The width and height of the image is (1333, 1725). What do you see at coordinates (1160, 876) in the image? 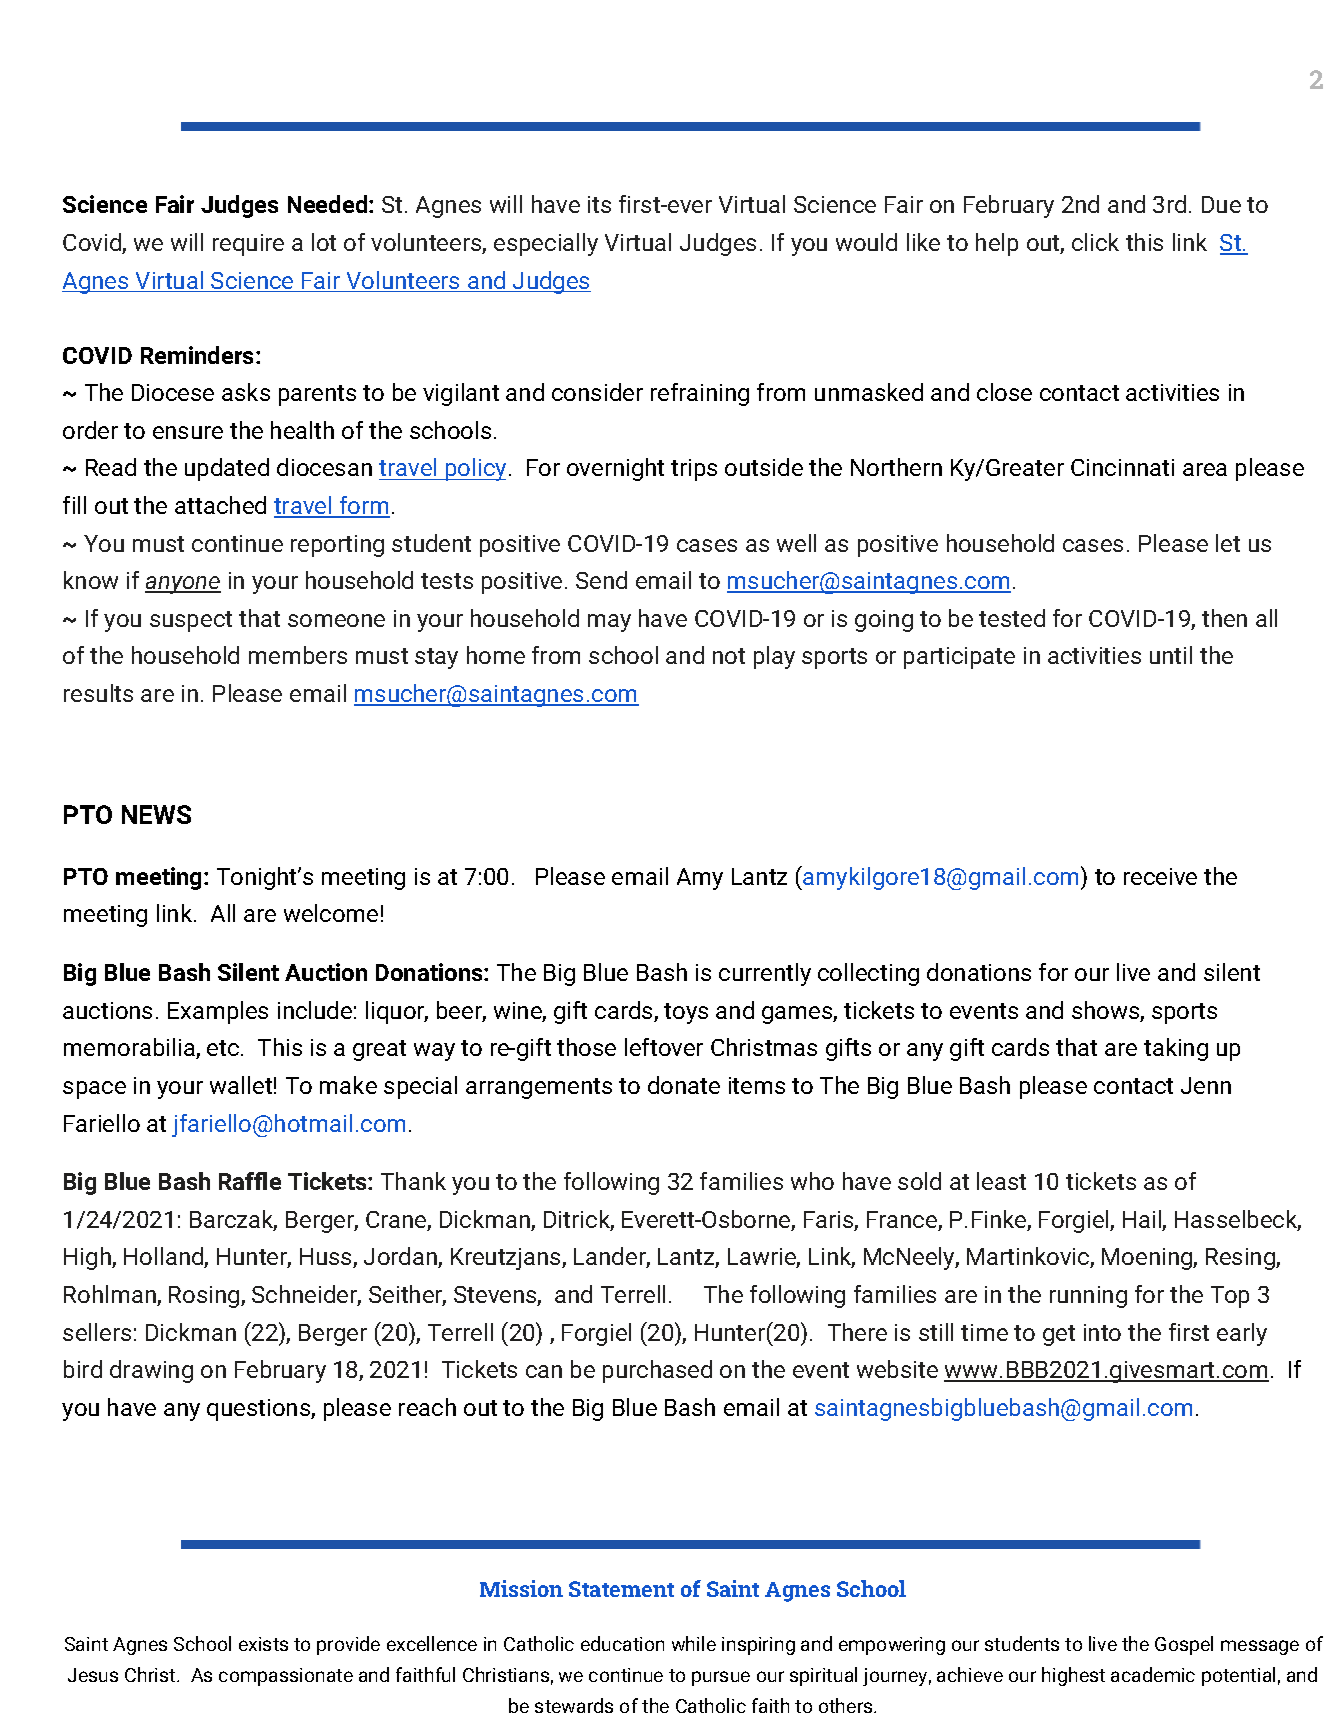
I see `receive` at bounding box center [1160, 876].
